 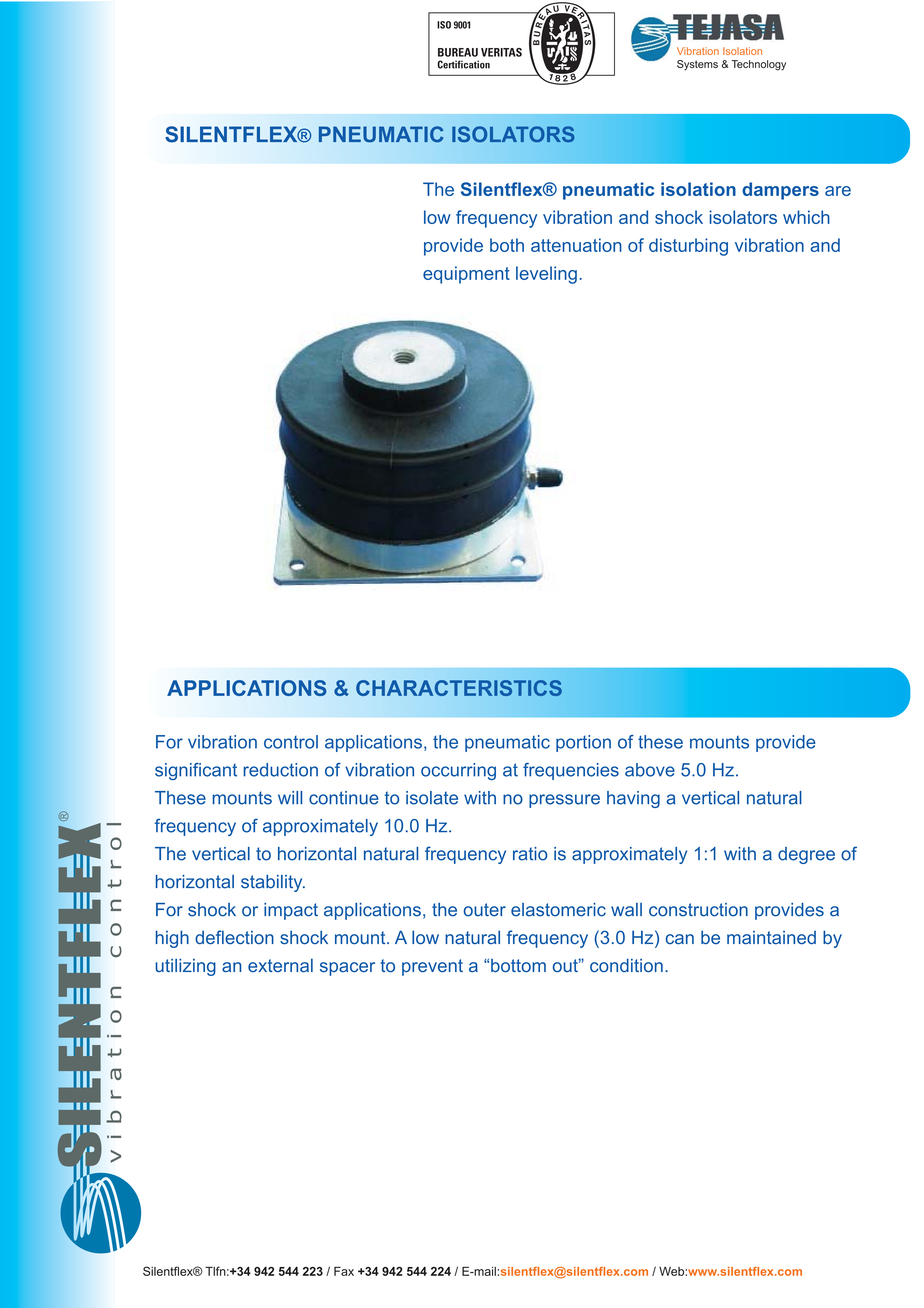 What do you see at coordinates (806, 855) in the page?
I see `degree` at bounding box center [806, 855].
